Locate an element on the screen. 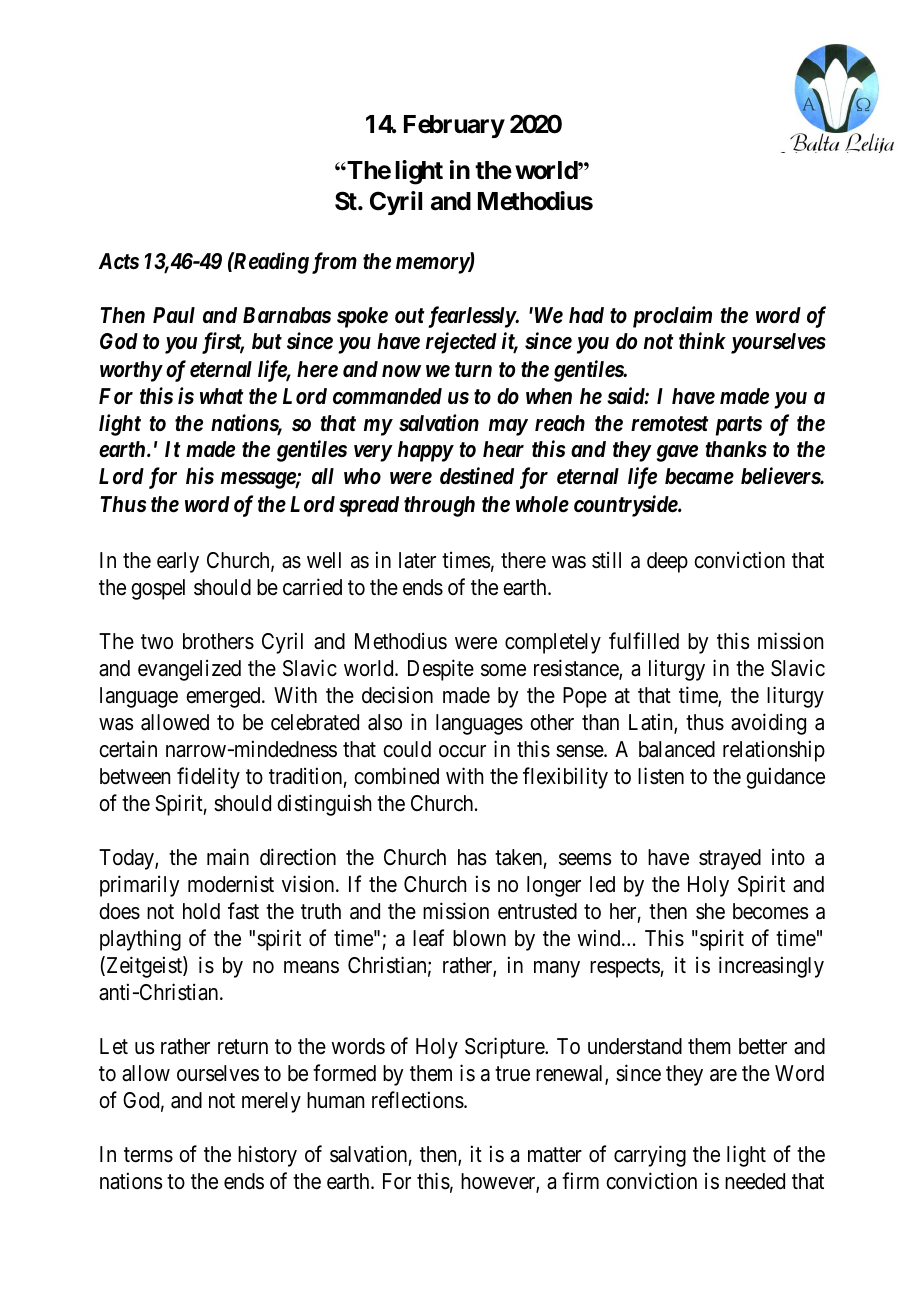 The width and height of the screenshot is (924, 1308). she is located at coordinates (710, 911).
